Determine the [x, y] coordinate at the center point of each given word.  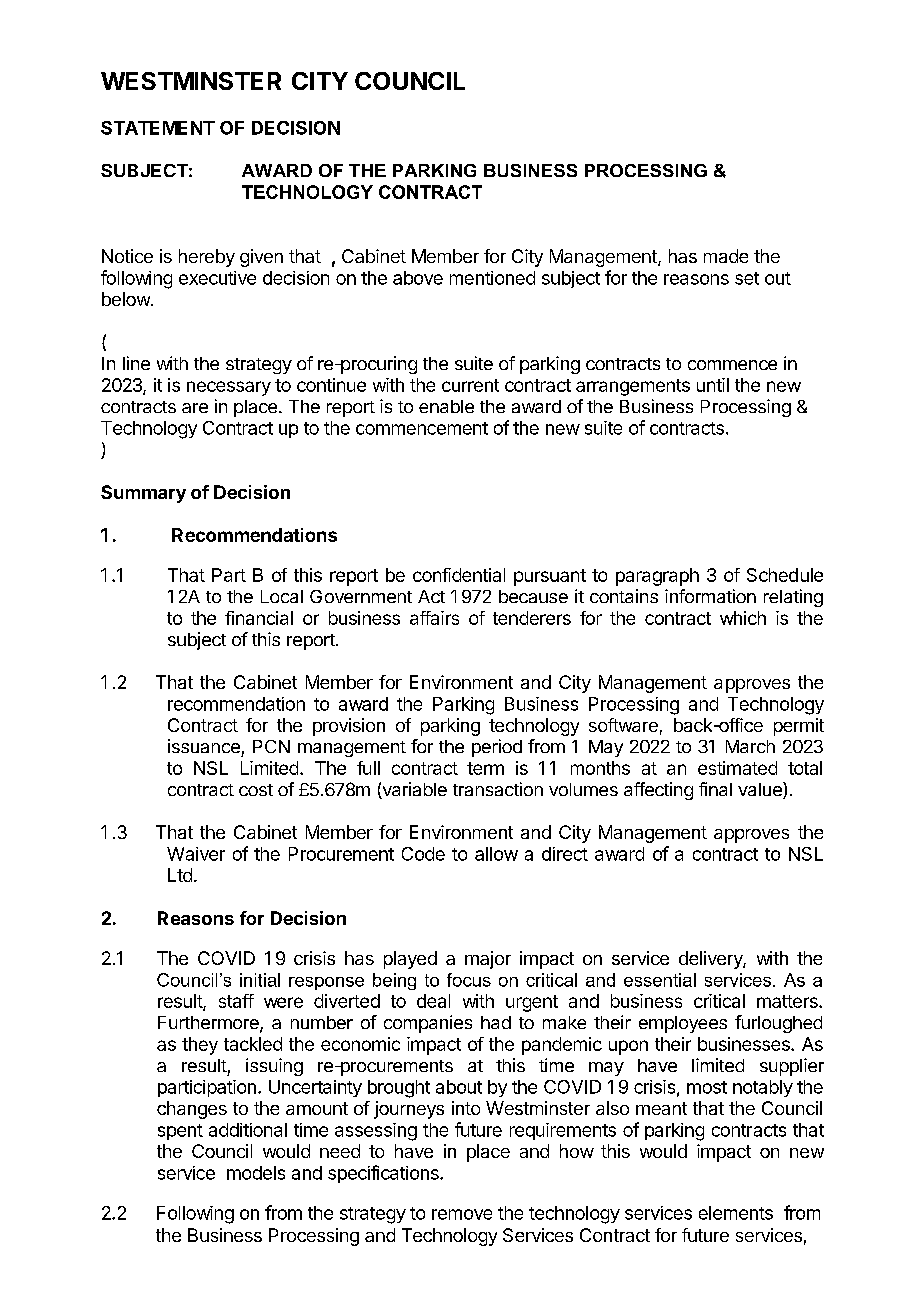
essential [660, 980]
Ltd [180, 875]
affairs [434, 618]
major [488, 960]
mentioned [492, 278]
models [256, 1173]
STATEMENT [158, 128]
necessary [229, 388]
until [713, 385]
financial [259, 618]
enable [446, 406]
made [726, 256]
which [743, 618]
